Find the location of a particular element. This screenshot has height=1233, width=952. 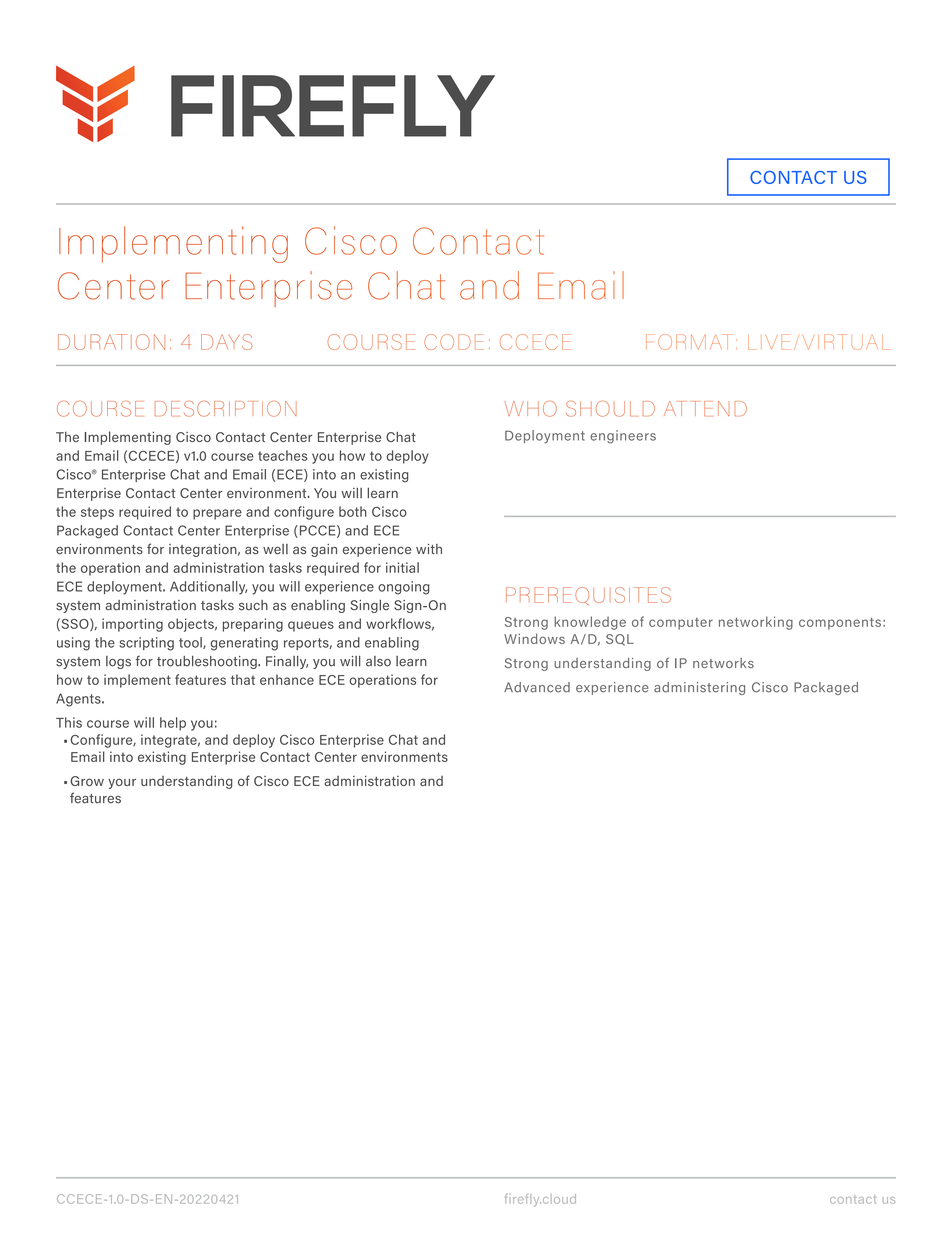

your is located at coordinates (122, 783).
